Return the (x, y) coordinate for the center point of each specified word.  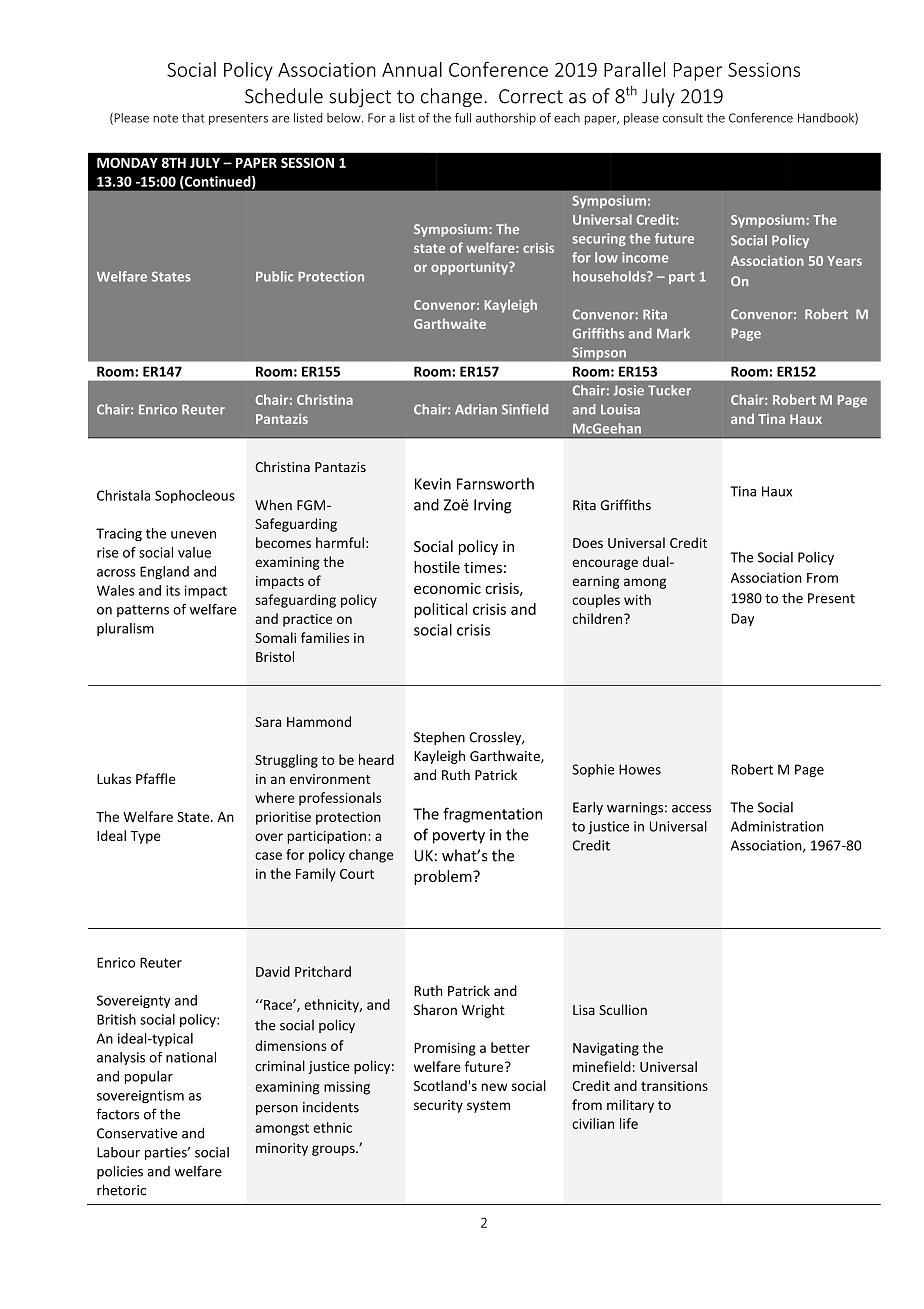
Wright (483, 1011)
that (193, 118)
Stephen (439, 738)
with (637, 599)
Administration (777, 826)
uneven (193, 535)
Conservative (137, 1133)
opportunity (470, 268)
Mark (673, 333)
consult (683, 118)
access (691, 809)
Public (275, 276)
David (273, 971)
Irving (493, 506)
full (463, 118)
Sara (268, 722)
